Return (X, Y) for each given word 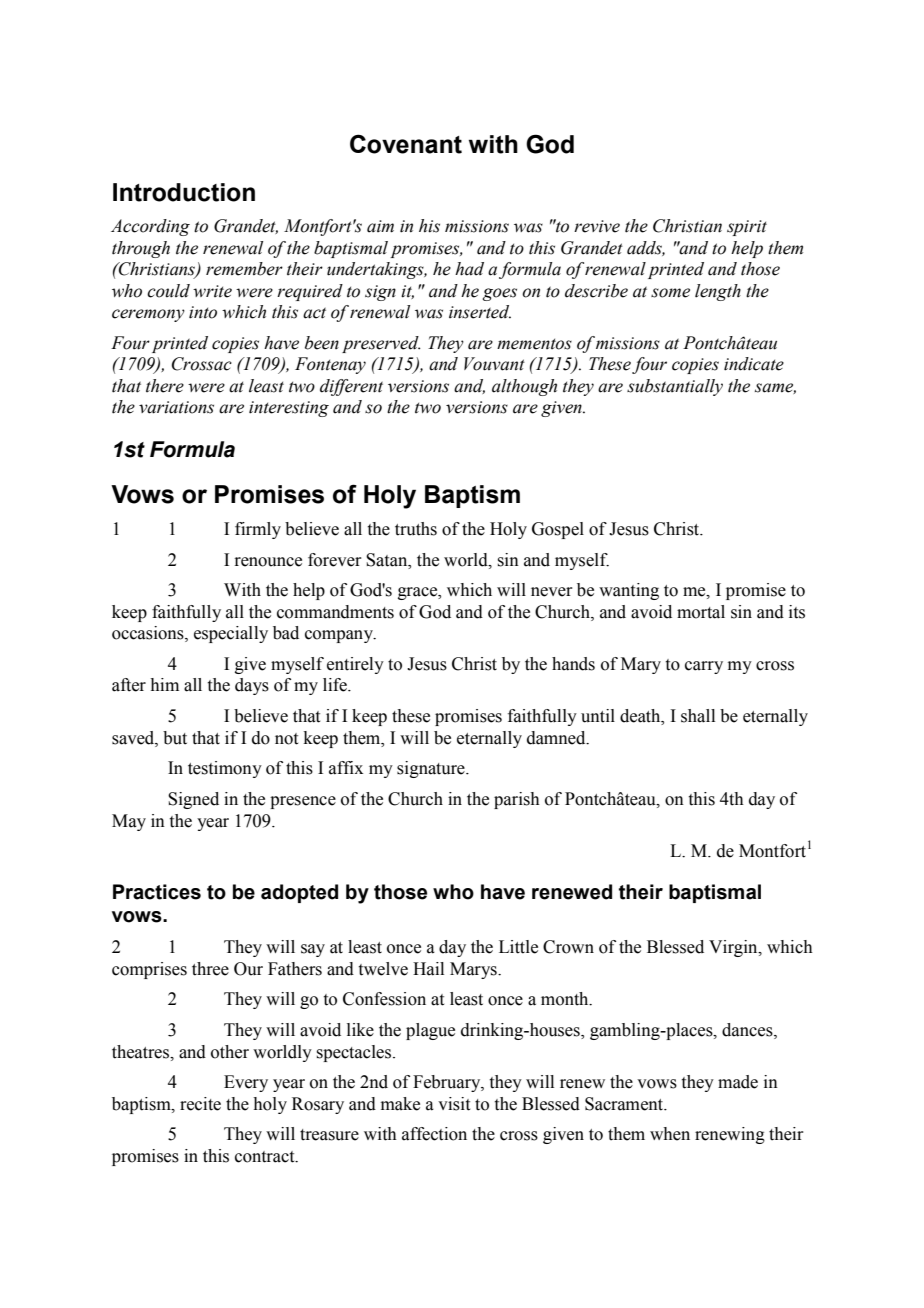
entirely (355, 665)
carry (704, 667)
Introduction (184, 192)
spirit (747, 228)
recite (200, 1104)
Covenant (406, 144)
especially (231, 634)
